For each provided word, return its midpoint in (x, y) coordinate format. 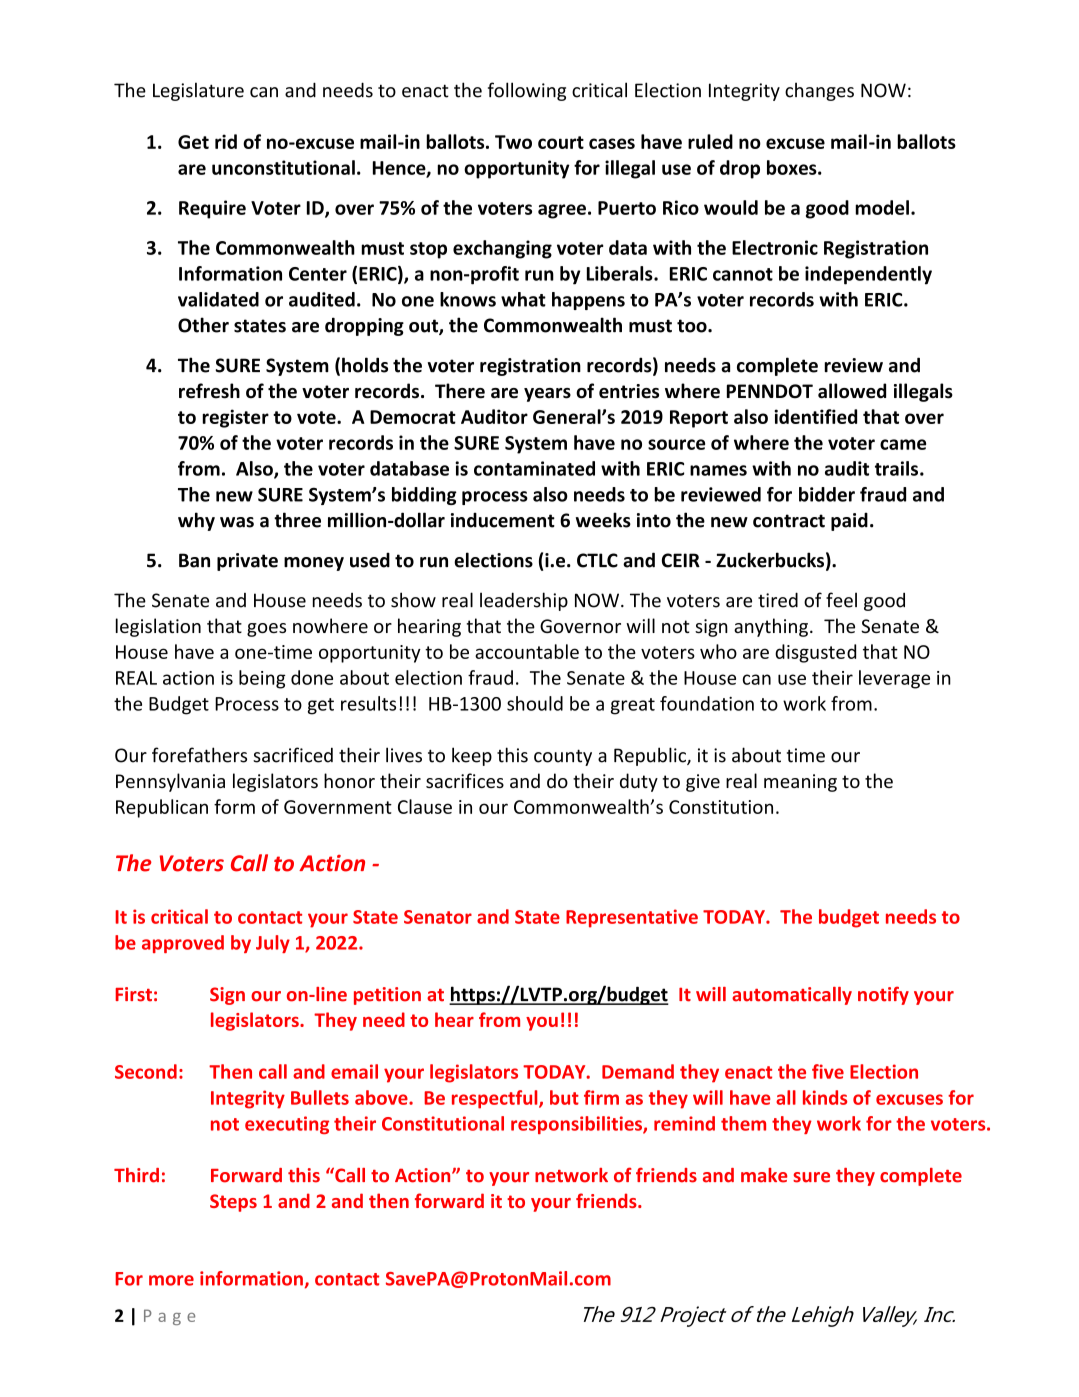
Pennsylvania (170, 782)
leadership (524, 601)
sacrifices (465, 780)
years (547, 395)
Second (146, 1071)
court (561, 142)
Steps (233, 1203)
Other (203, 325)
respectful (496, 1099)
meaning (800, 783)
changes (819, 91)
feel (841, 600)
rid (226, 141)
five (828, 1071)
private (247, 562)
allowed (852, 391)
